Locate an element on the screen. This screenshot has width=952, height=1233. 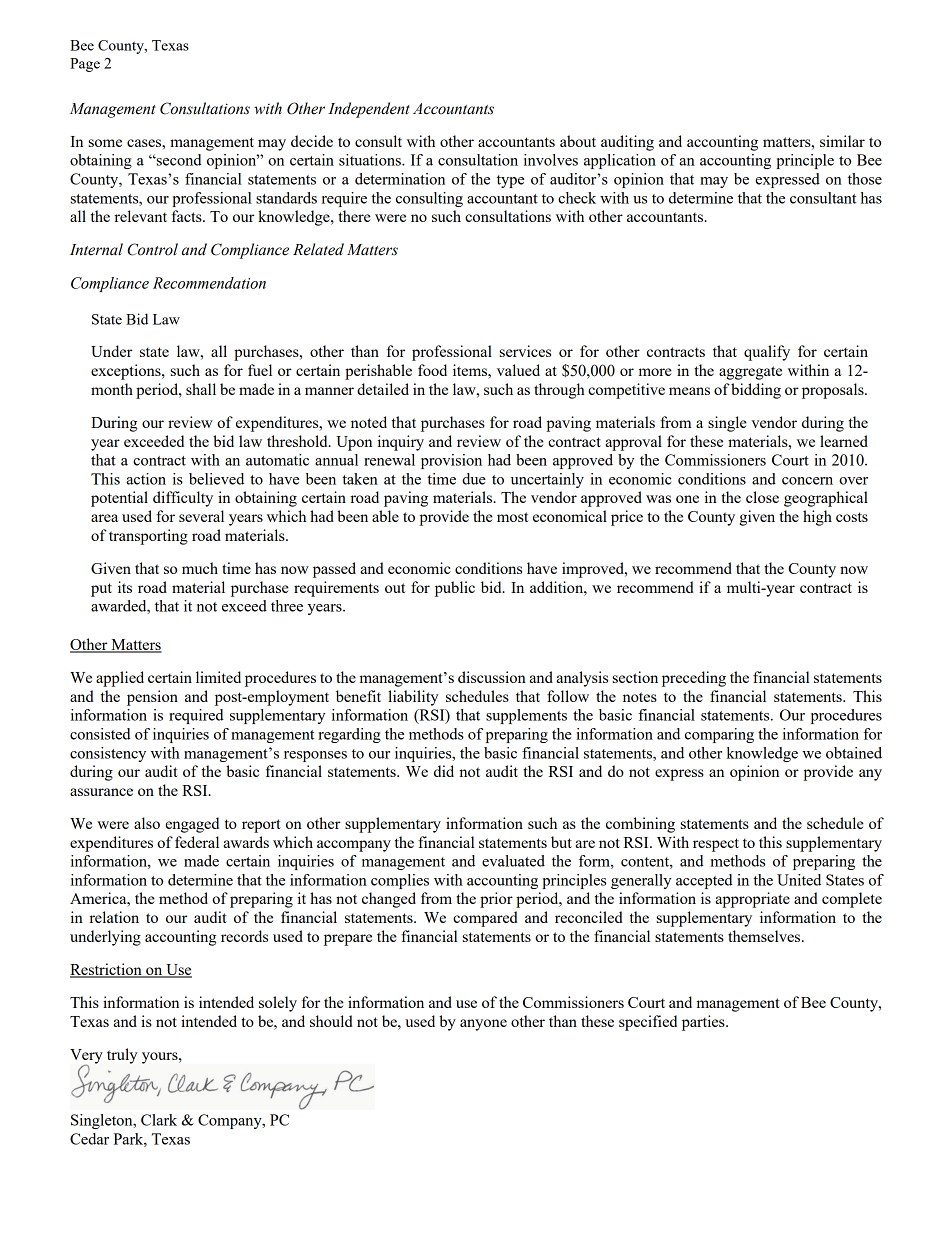
anyone is located at coordinates (483, 1025).
